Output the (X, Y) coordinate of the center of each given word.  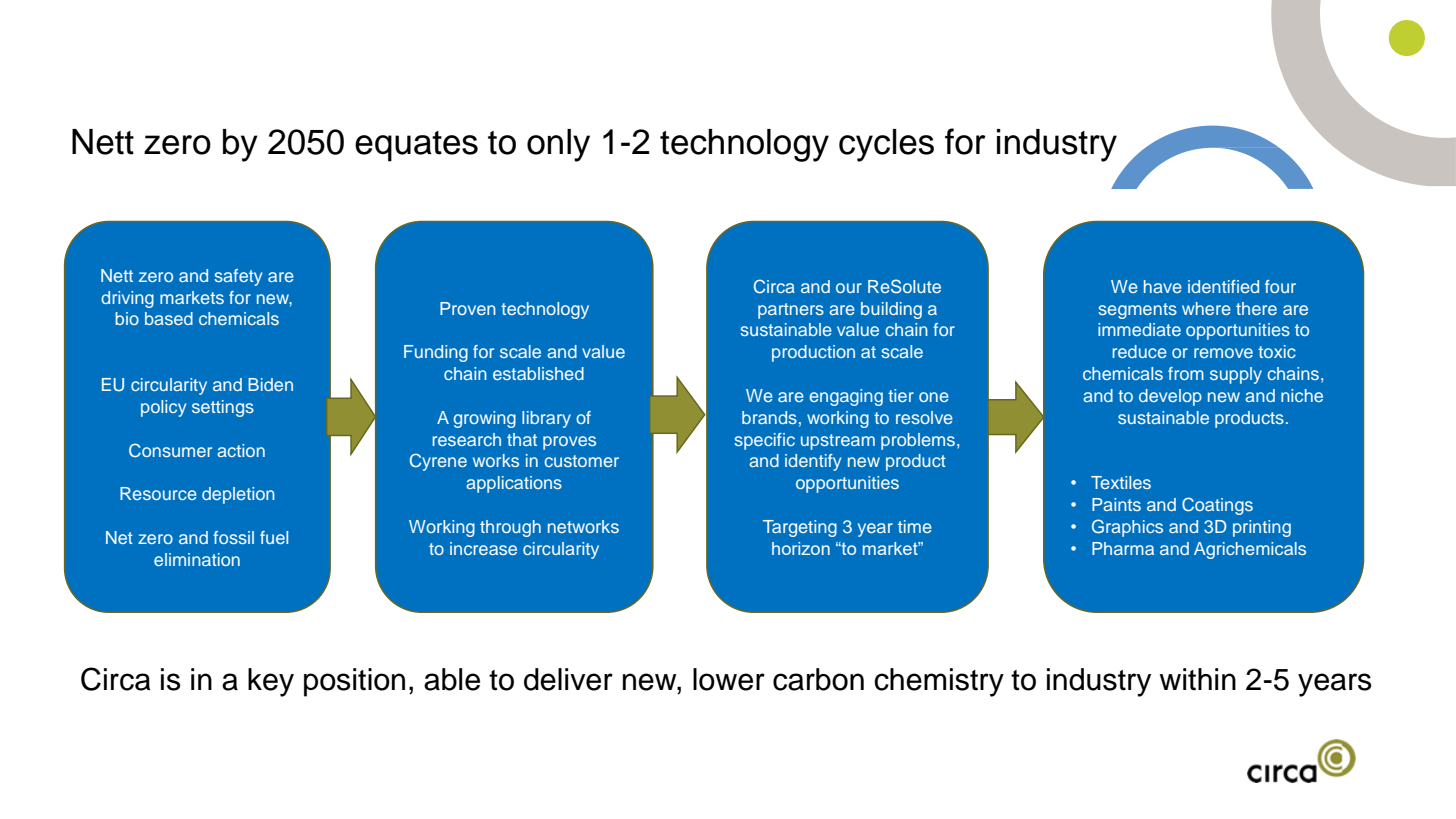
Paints (1116, 504)
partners (791, 311)
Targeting (800, 528)
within (1197, 679)
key (271, 682)
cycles (886, 145)
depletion (238, 495)
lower (729, 679)
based (169, 318)
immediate (1139, 329)
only (558, 145)
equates (416, 146)
